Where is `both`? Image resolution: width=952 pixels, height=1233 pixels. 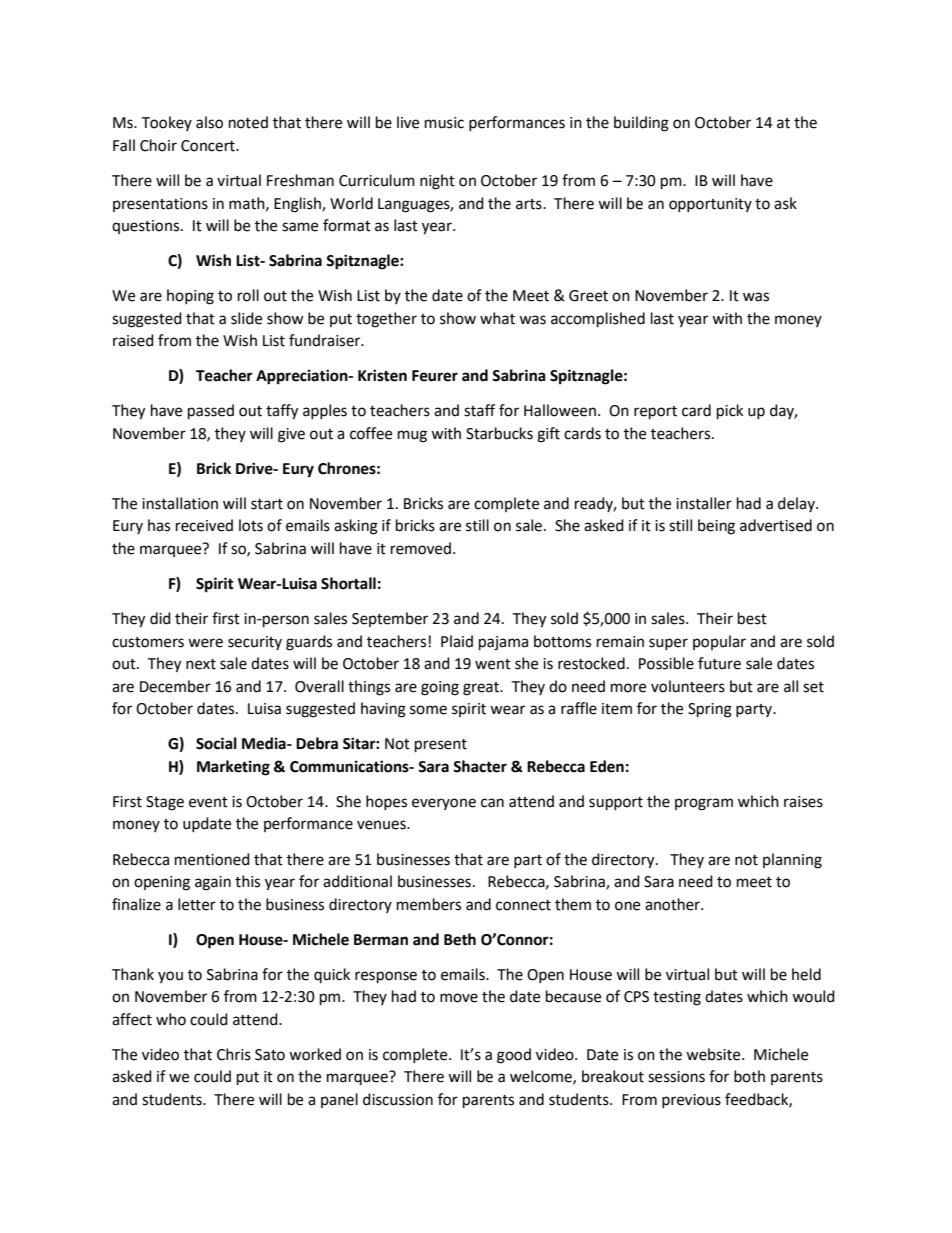
both is located at coordinates (749, 1076).
